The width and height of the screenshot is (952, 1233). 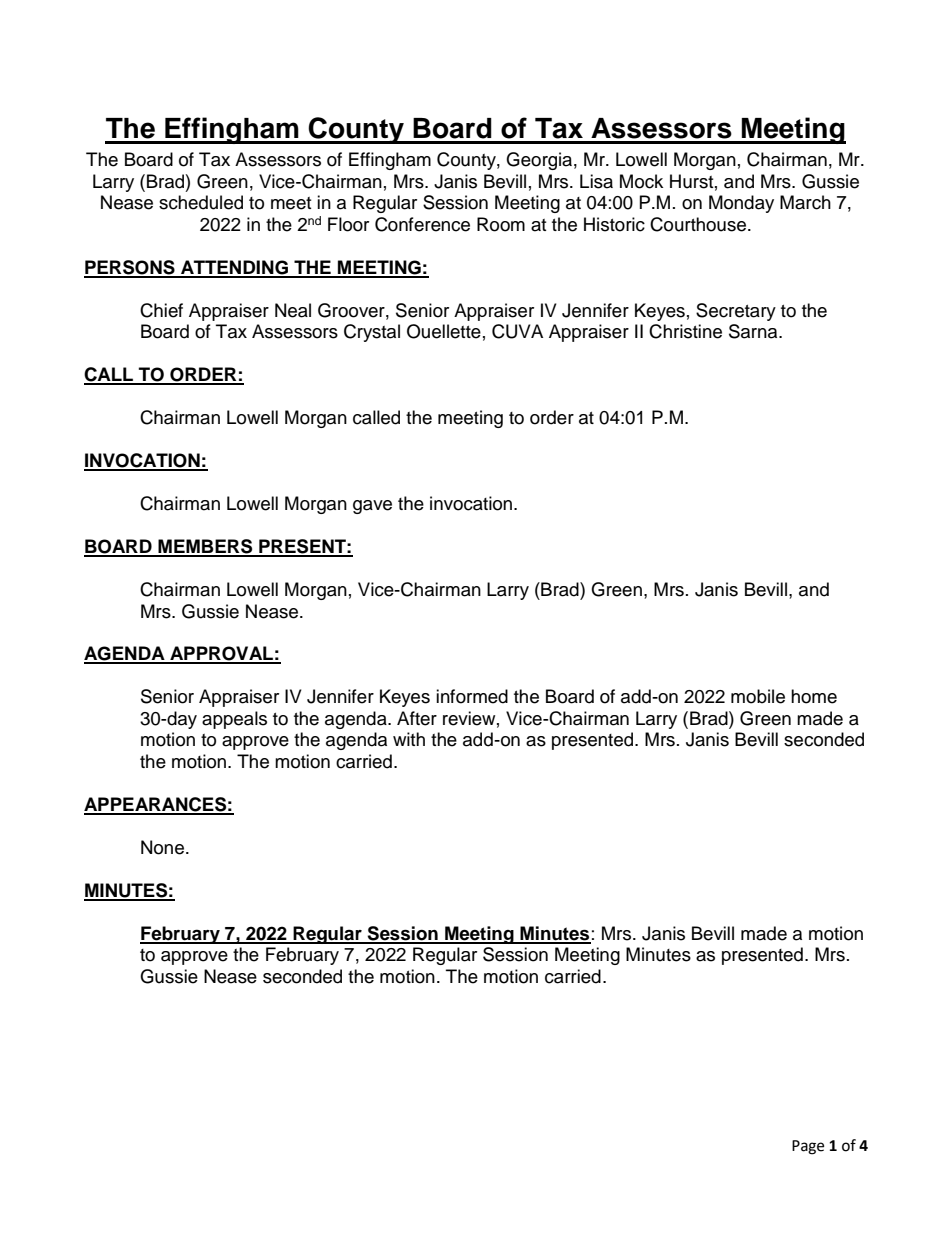 What do you see at coordinates (472, 696) in the screenshot?
I see `informed` at bounding box center [472, 696].
